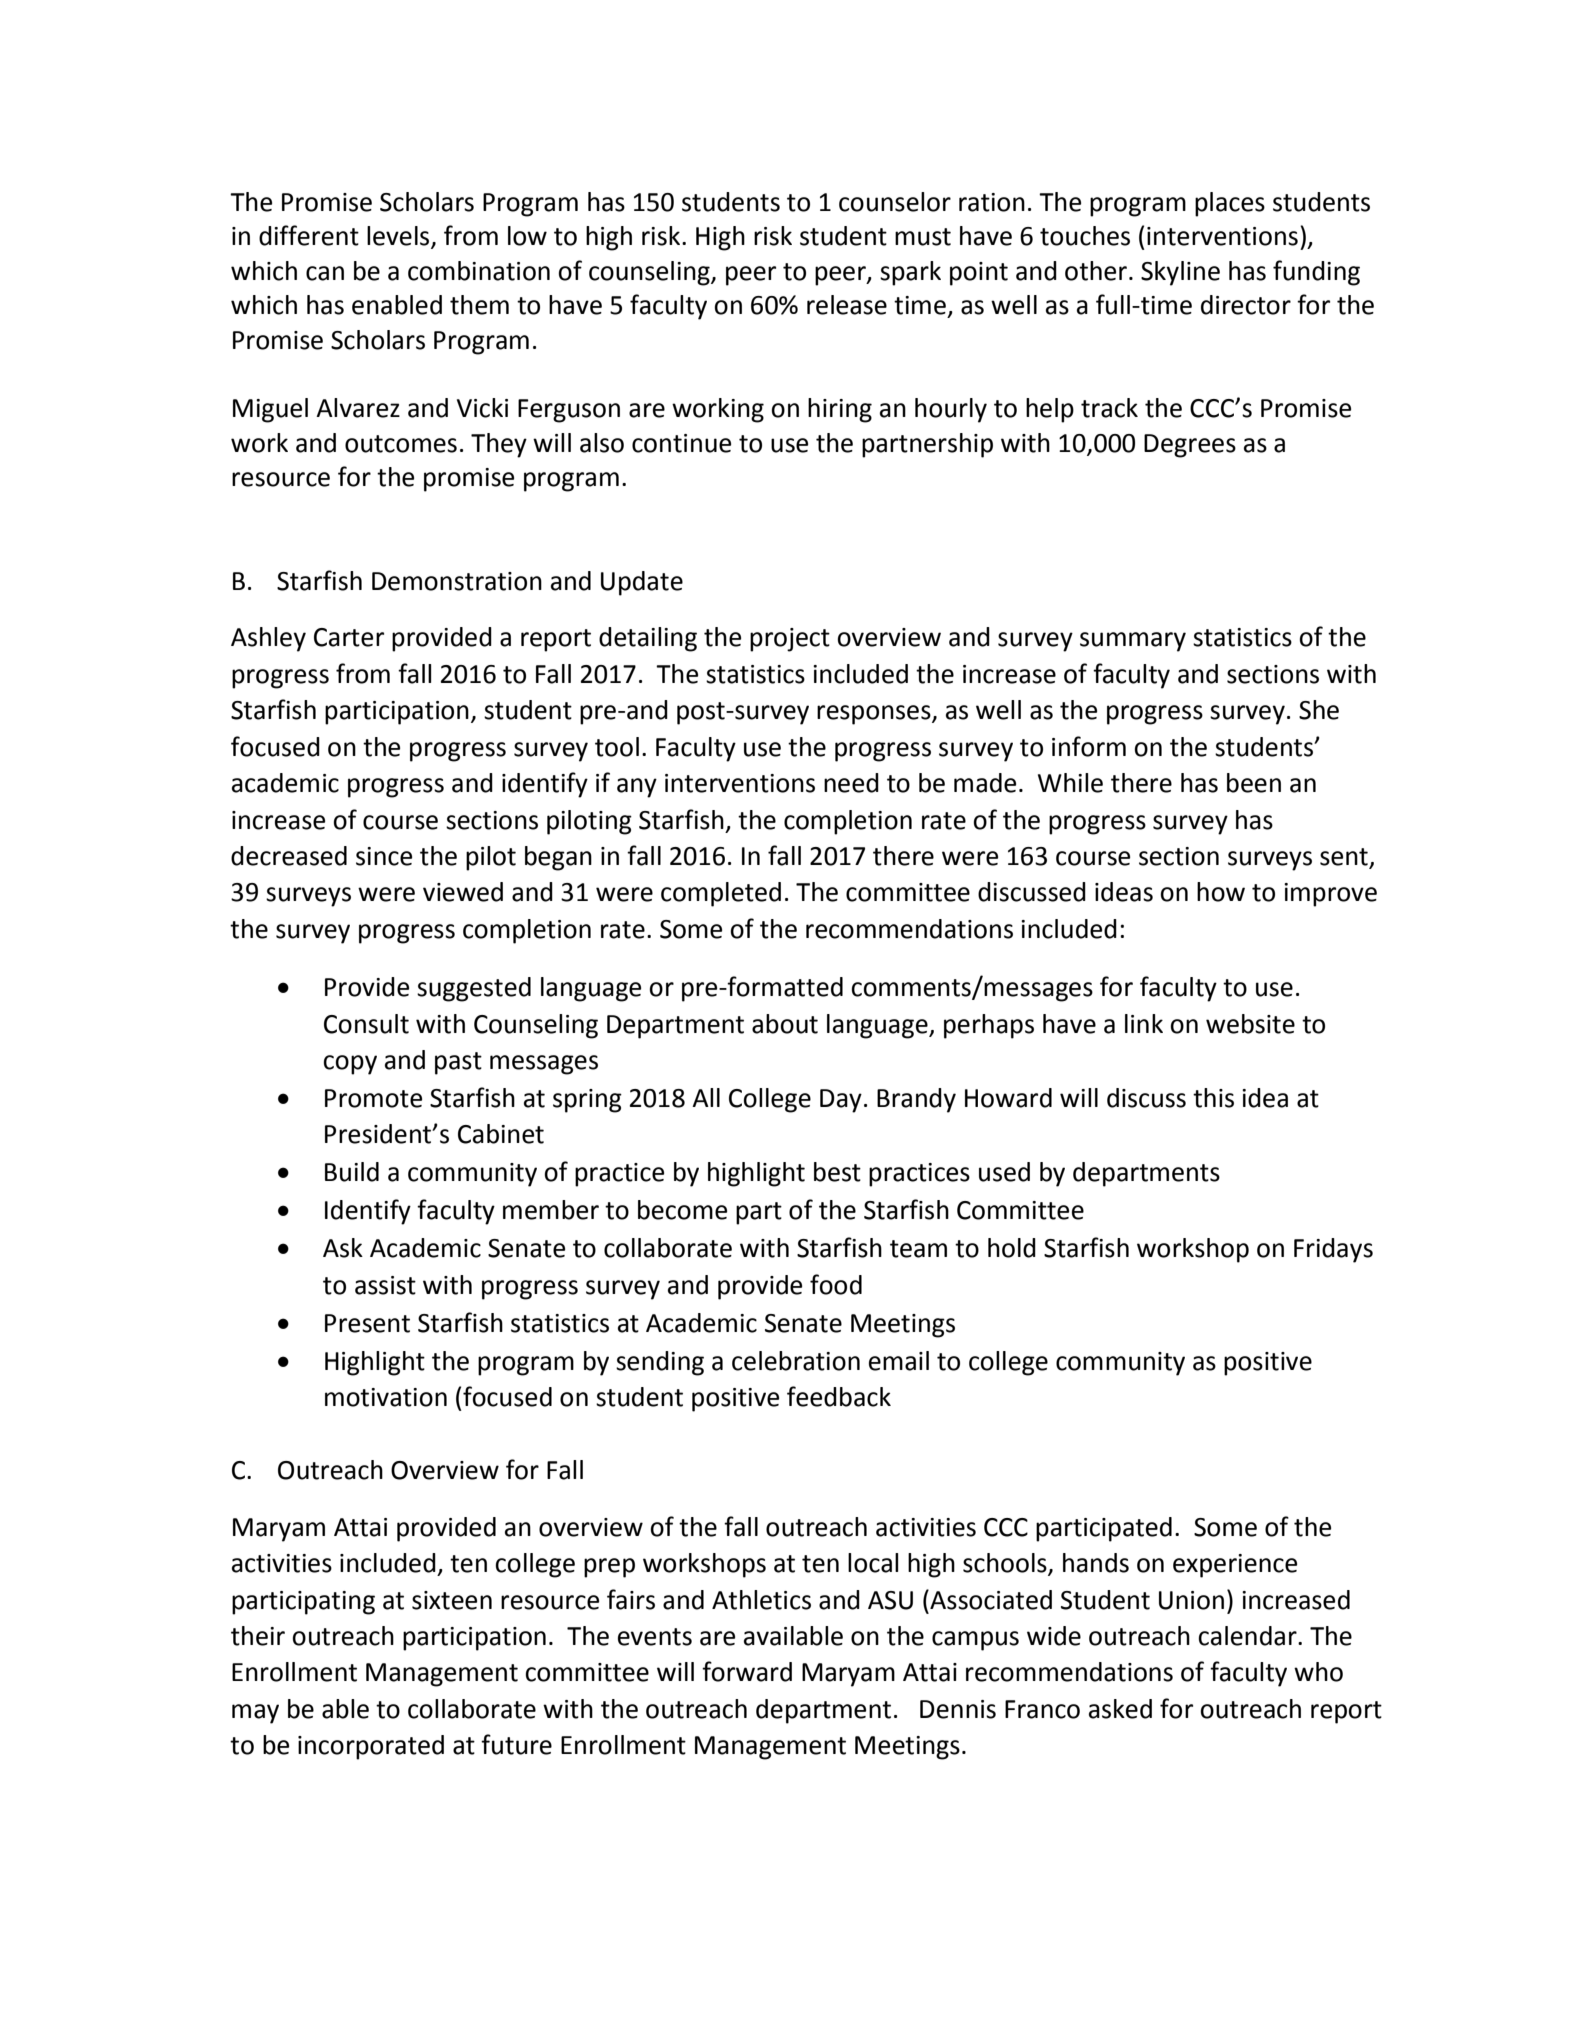  What do you see at coordinates (255, 1714) in the screenshot?
I see `may` at bounding box center [255, 1714].
